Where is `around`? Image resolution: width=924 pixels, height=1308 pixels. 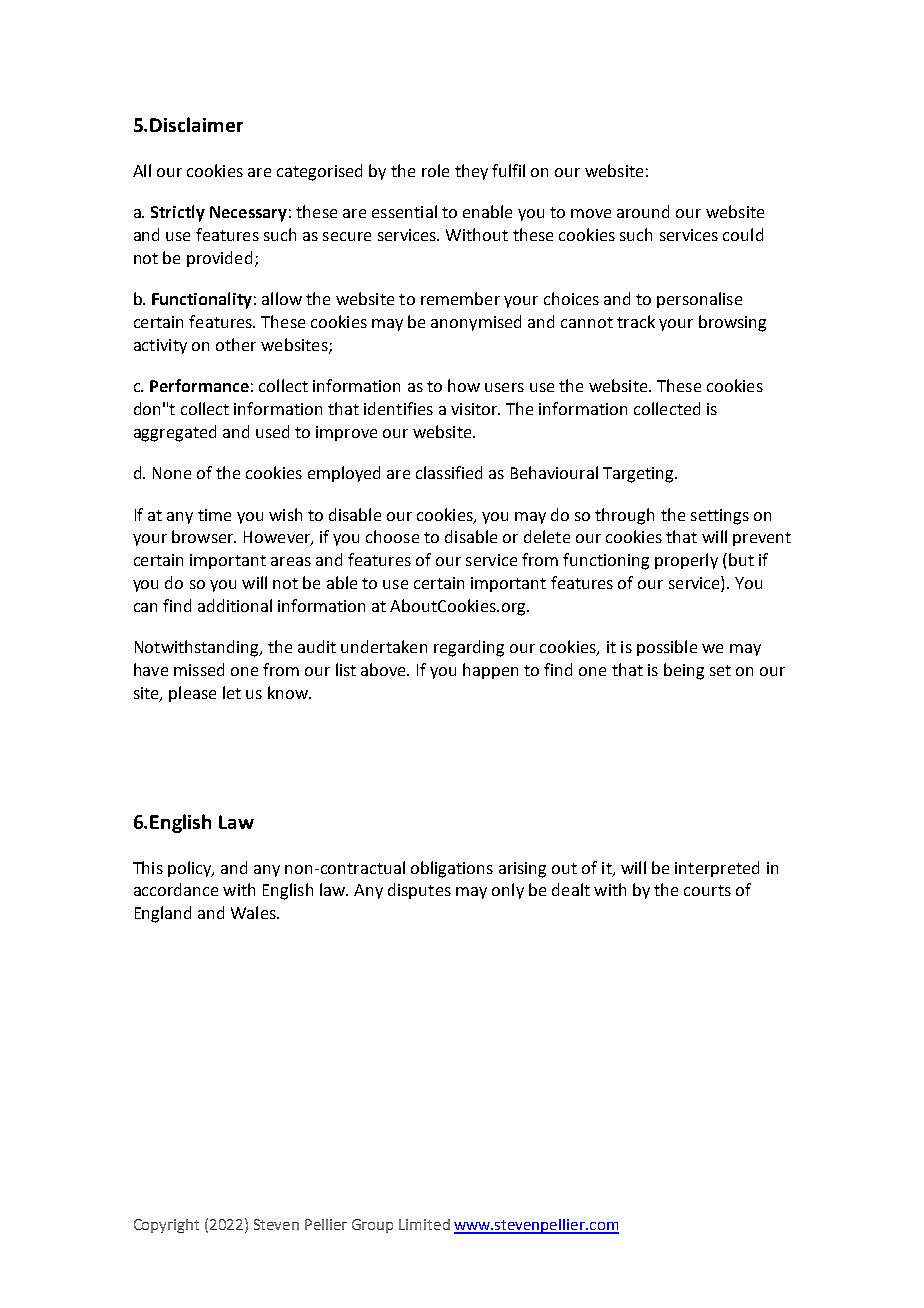
around is located at coordinates (643, 211).
